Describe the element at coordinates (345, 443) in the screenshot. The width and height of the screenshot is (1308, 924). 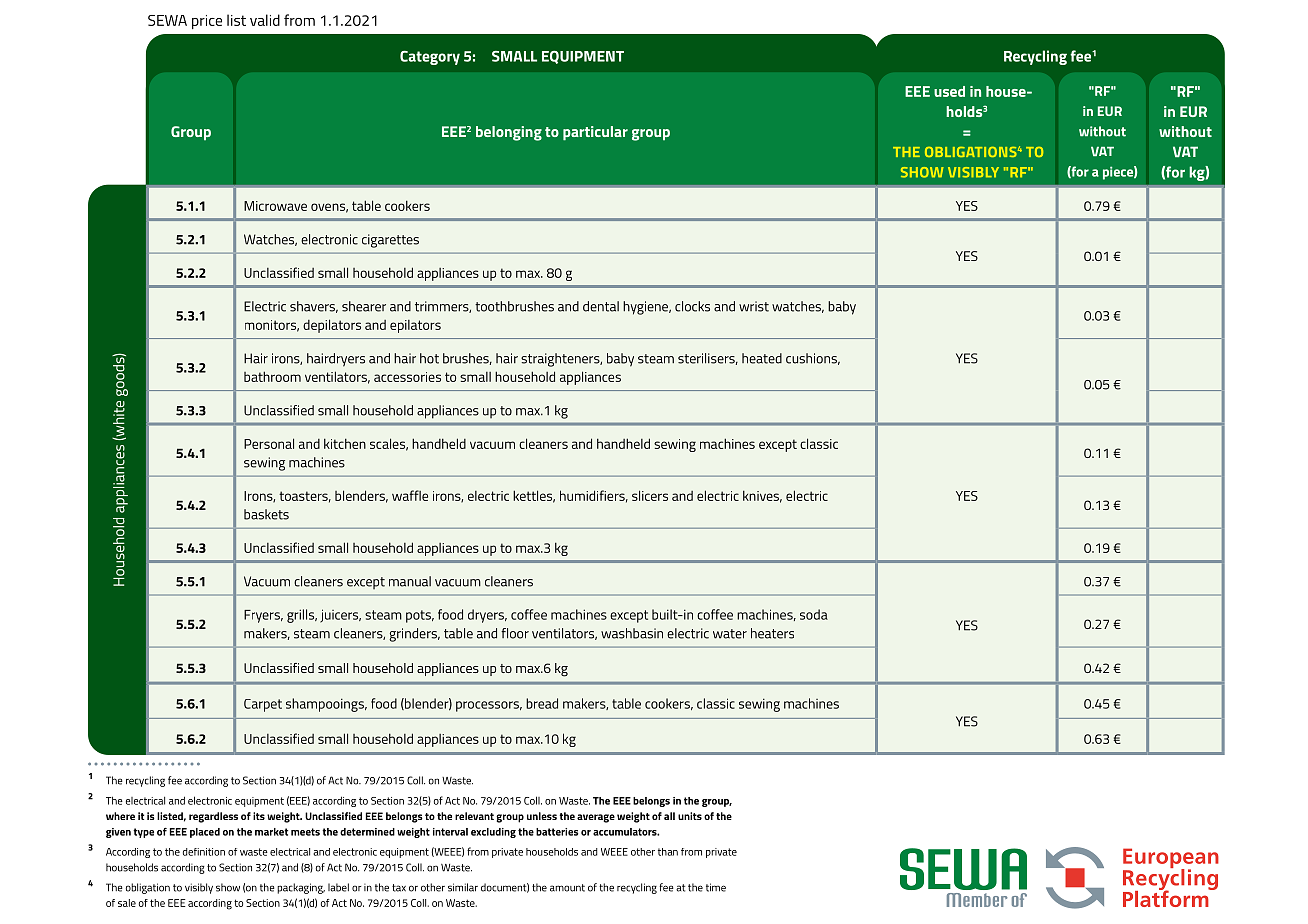
I see `kitchen` at that location.
